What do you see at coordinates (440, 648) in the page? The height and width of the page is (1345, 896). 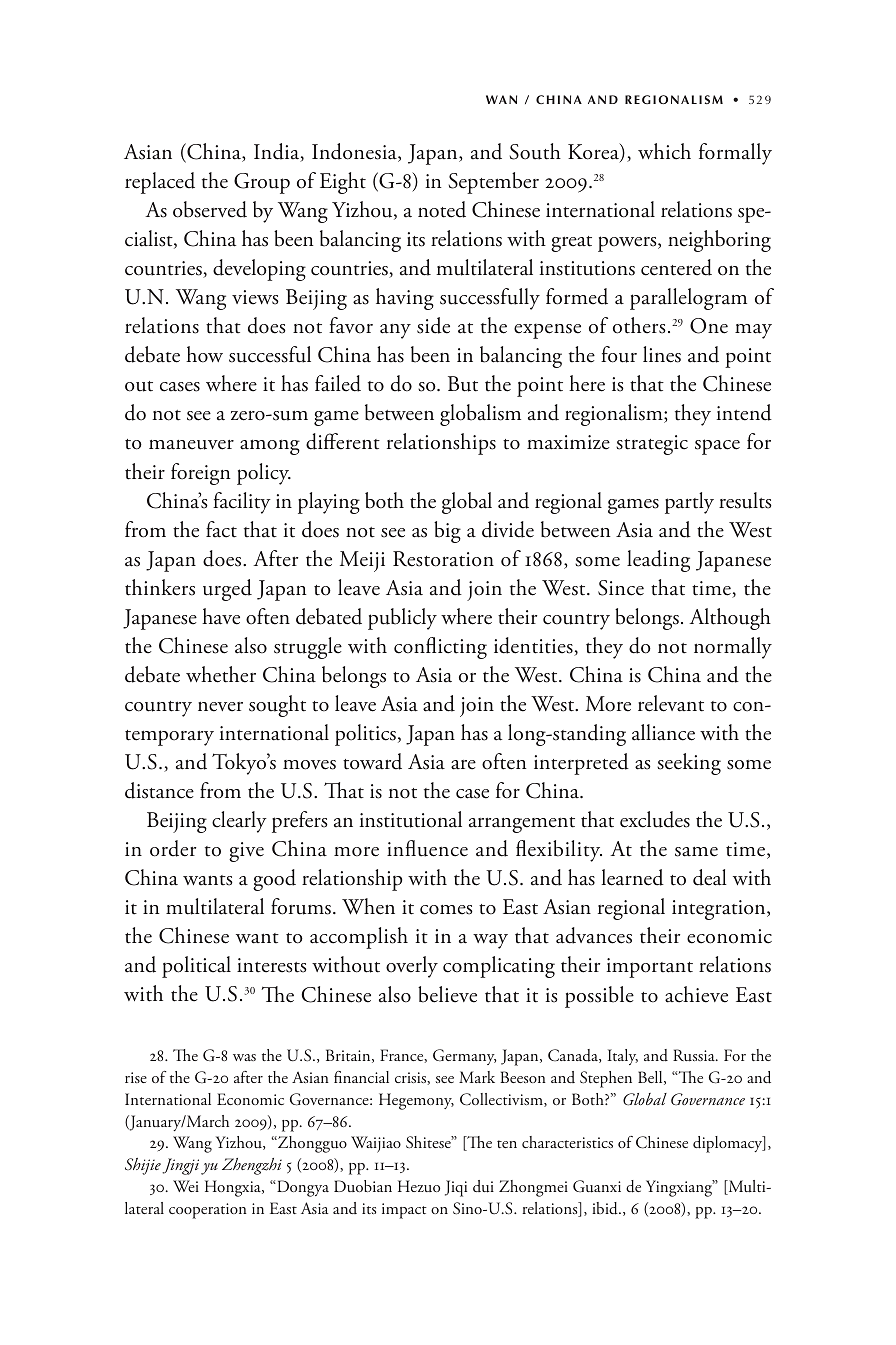 I see `conflicting` at bounding box center [440, 648].
